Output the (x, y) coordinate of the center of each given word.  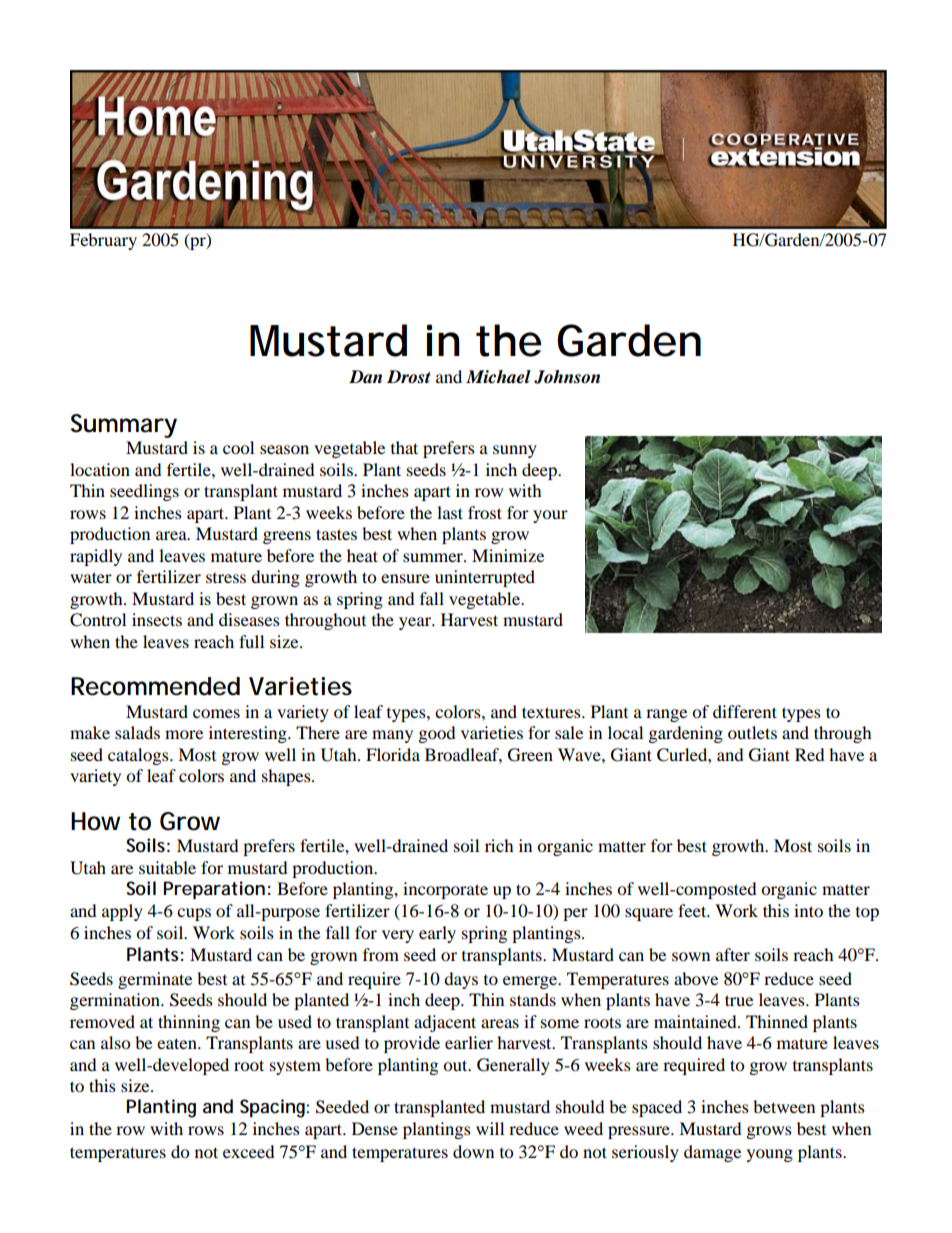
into (808, 910)
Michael (498, 377)
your (550, 516)
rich (499, 845)
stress (226, 578)
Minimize (508, 555)
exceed (249, 1151)
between (784, 1106)
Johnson (567, 377)
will (490, 1128)
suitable (167, 867)
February (103, 241)
